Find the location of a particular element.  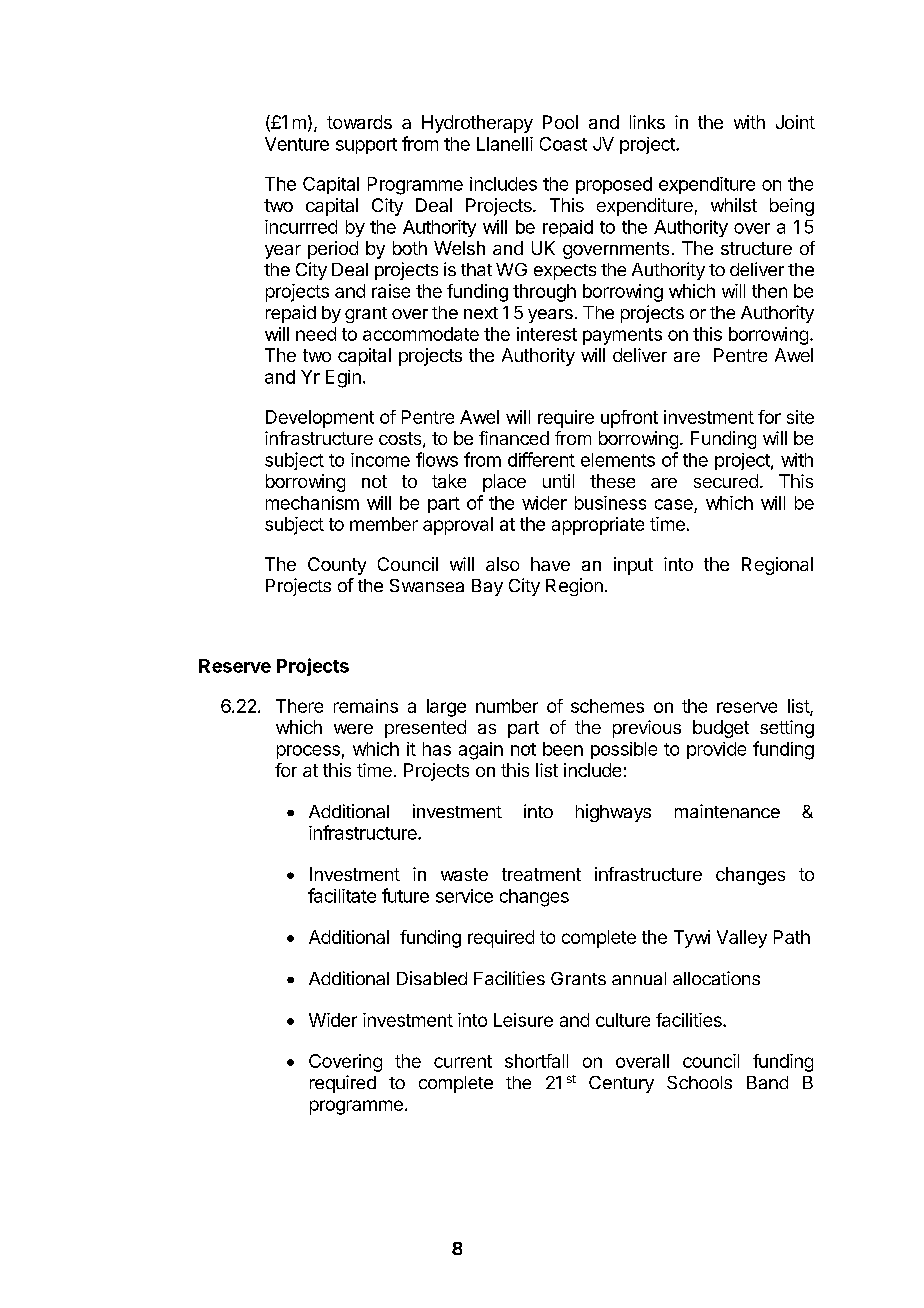

County is located at coordinates (337, 566).
